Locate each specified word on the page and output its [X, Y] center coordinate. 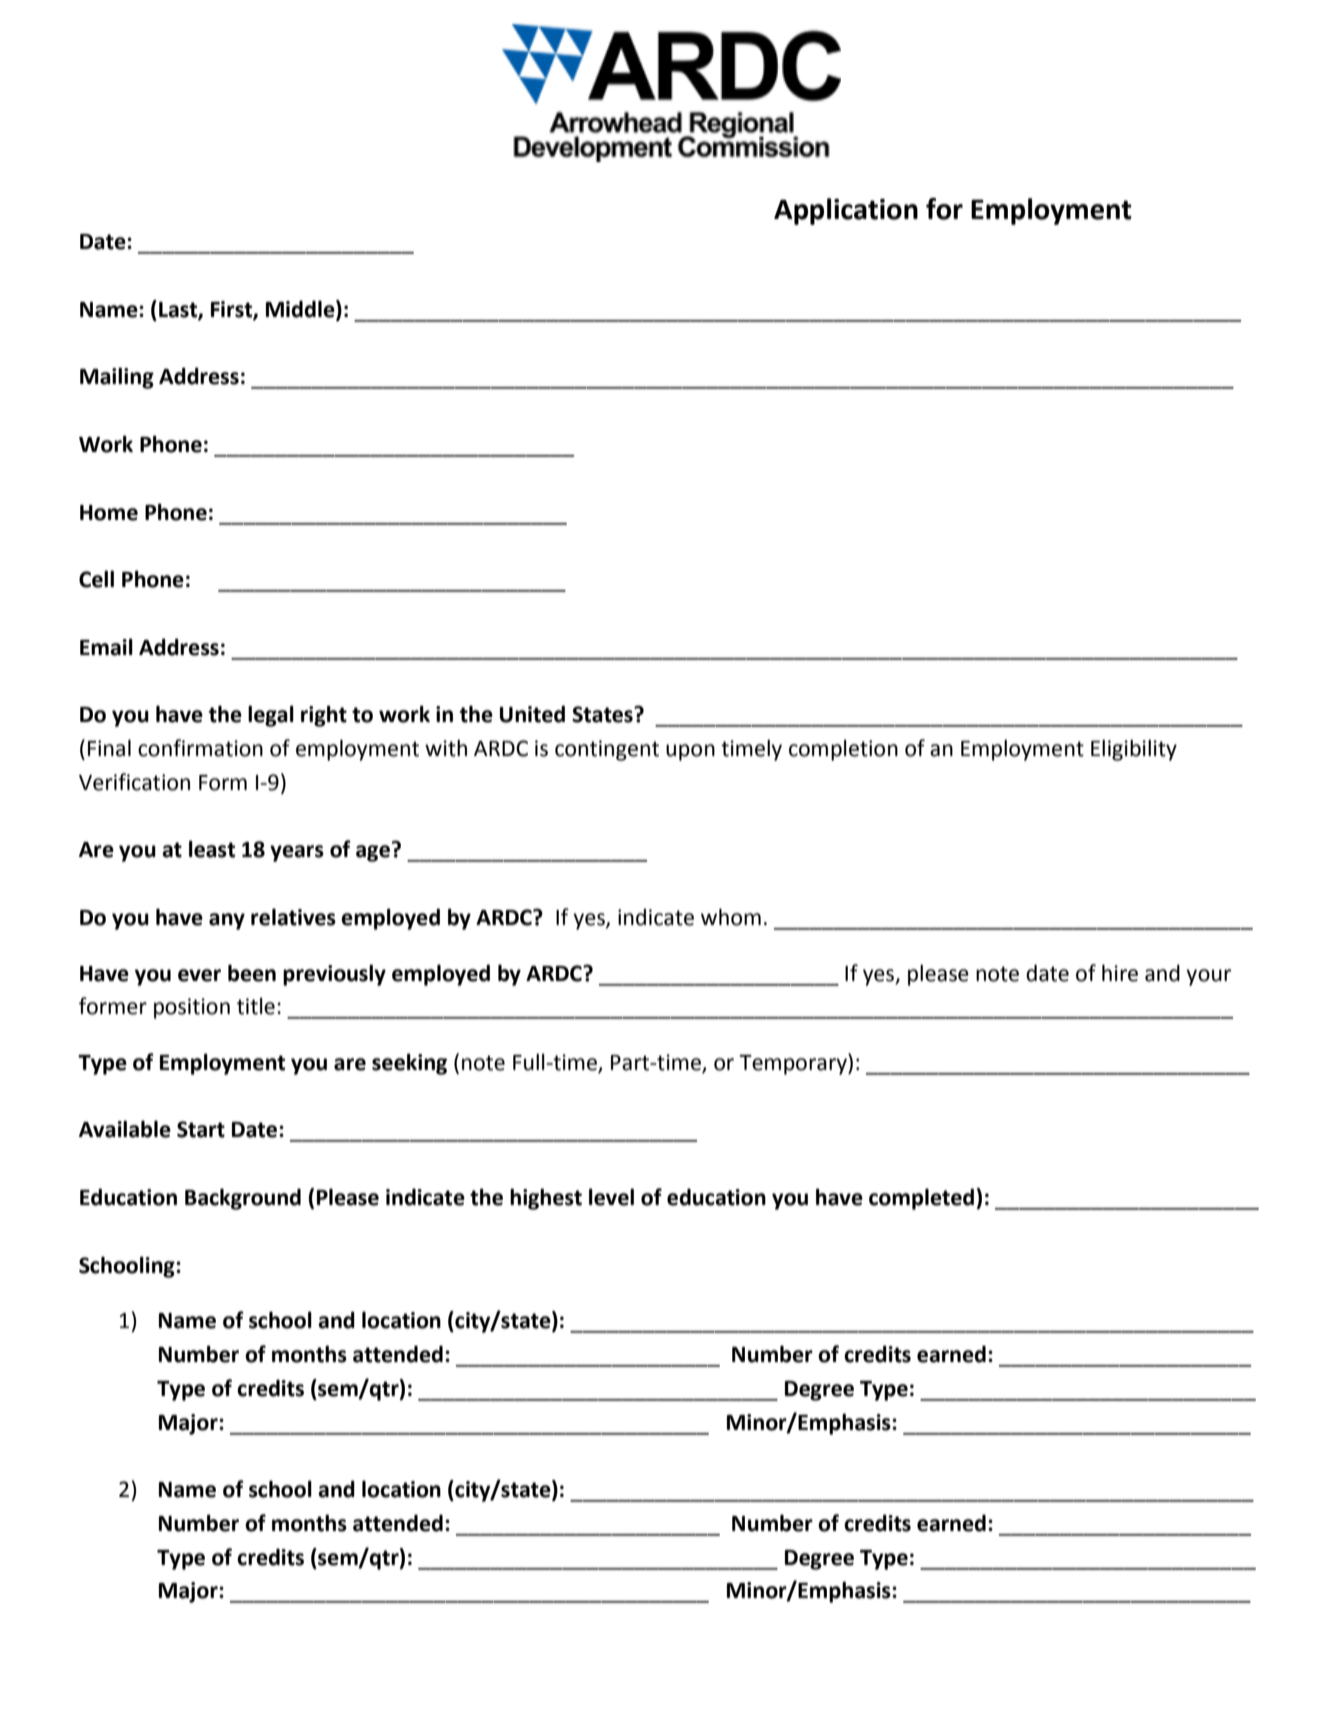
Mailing [117, 378]
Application [846, 211]
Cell [96, 579]
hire [1120, 973]
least [212, 849]
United [532, 714]
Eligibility [1134, 750]
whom [731, 917]
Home [109, 513]
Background [243, 1199]
